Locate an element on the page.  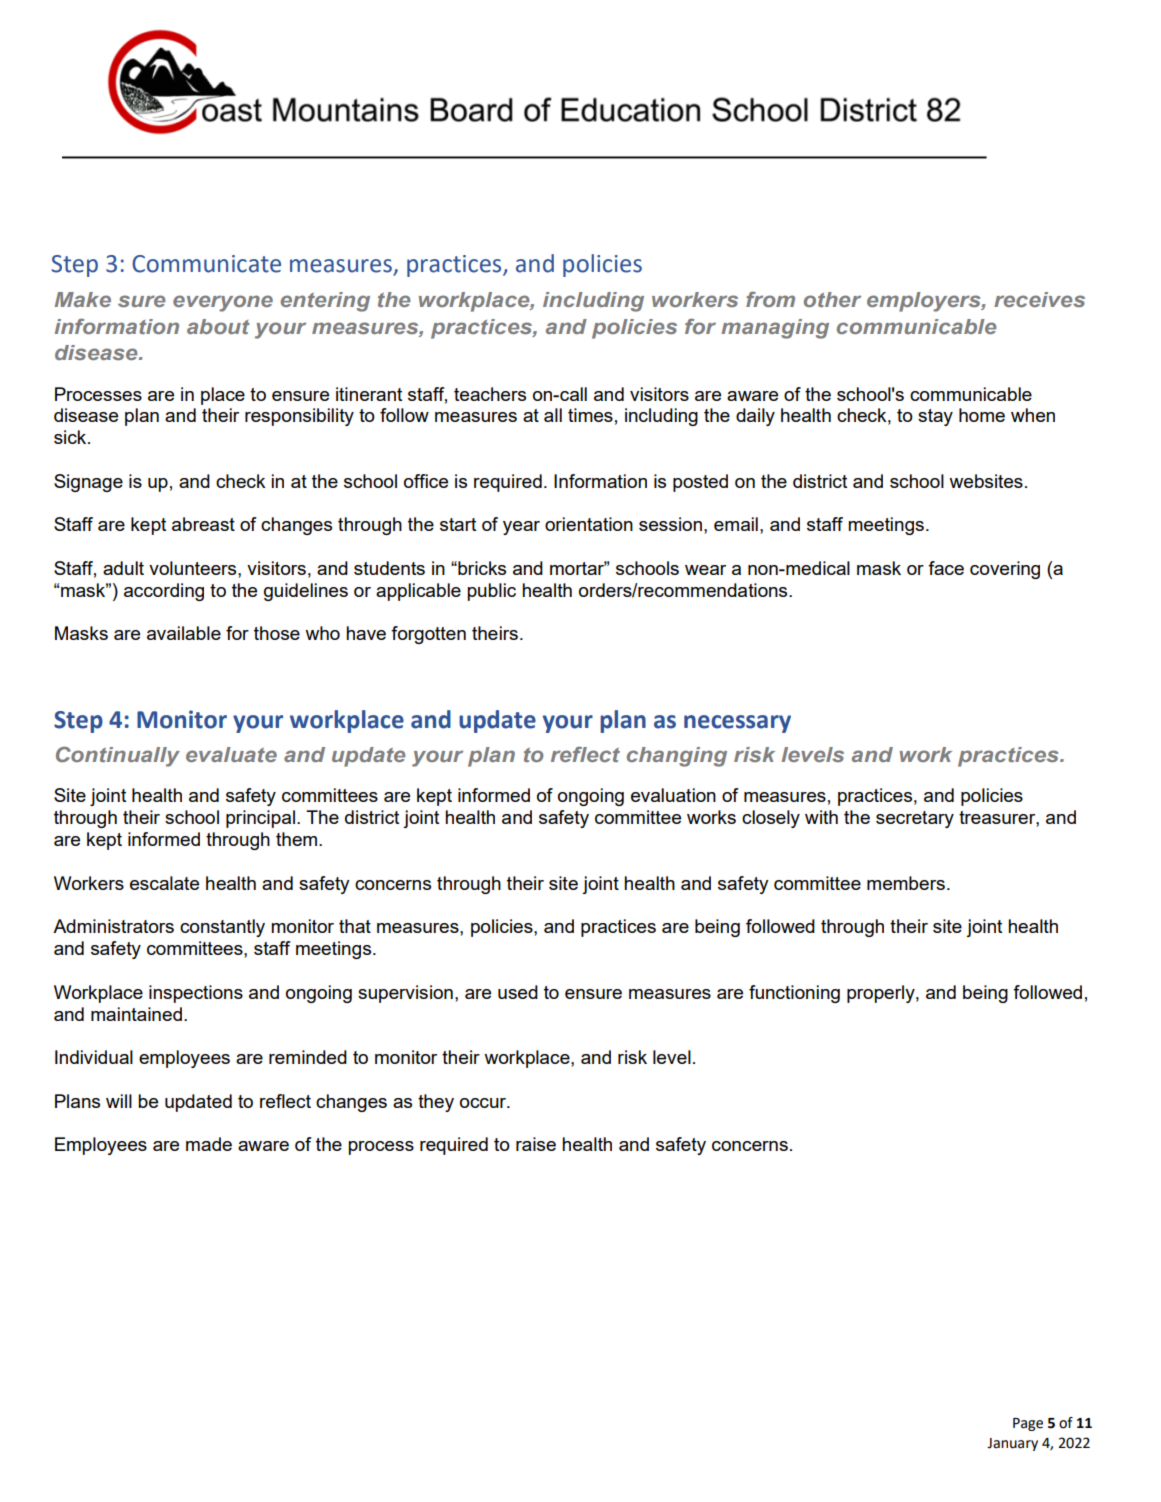
teachers is located at coordinates (490, 394).
